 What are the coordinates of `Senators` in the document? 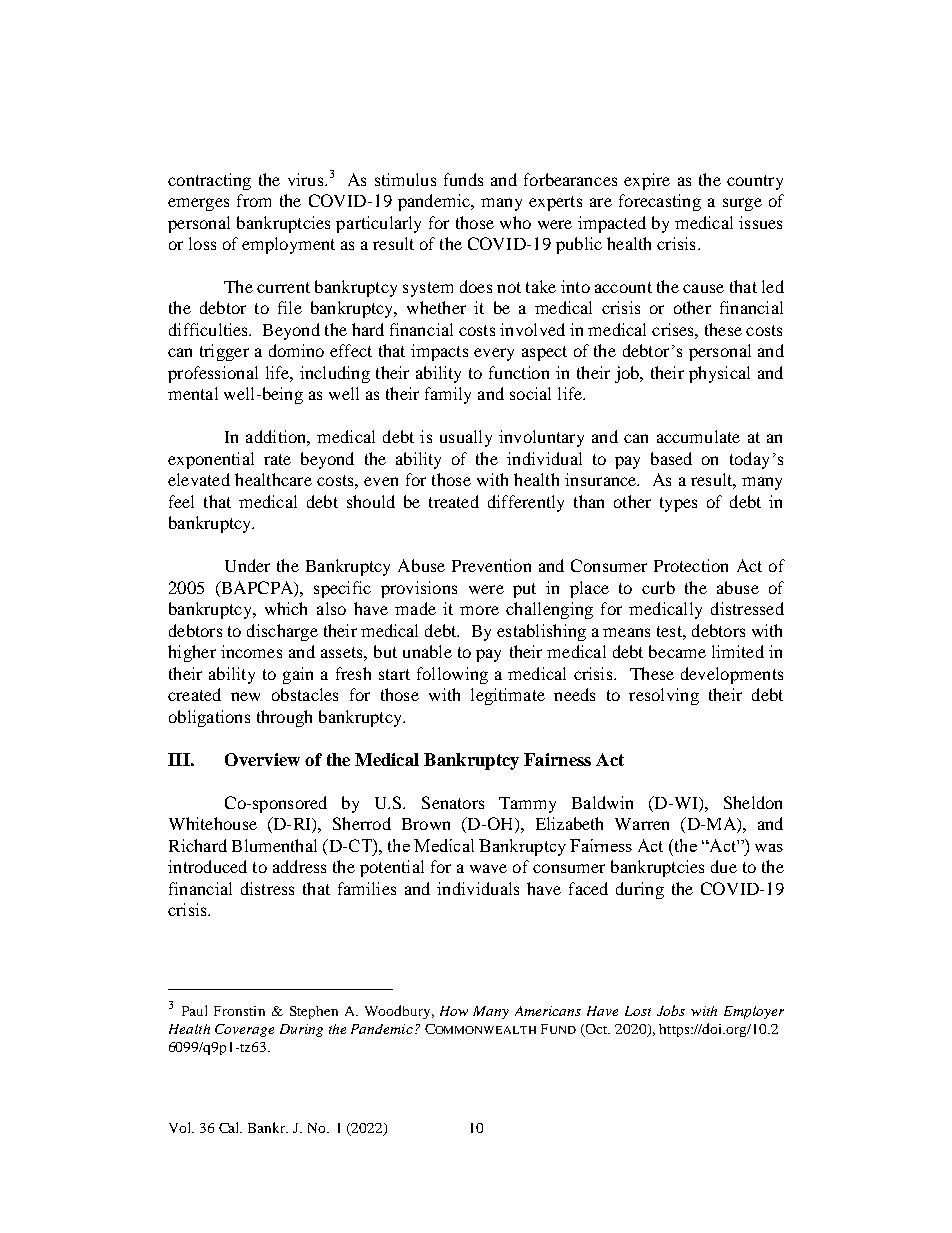 It's located at (453, 802).
